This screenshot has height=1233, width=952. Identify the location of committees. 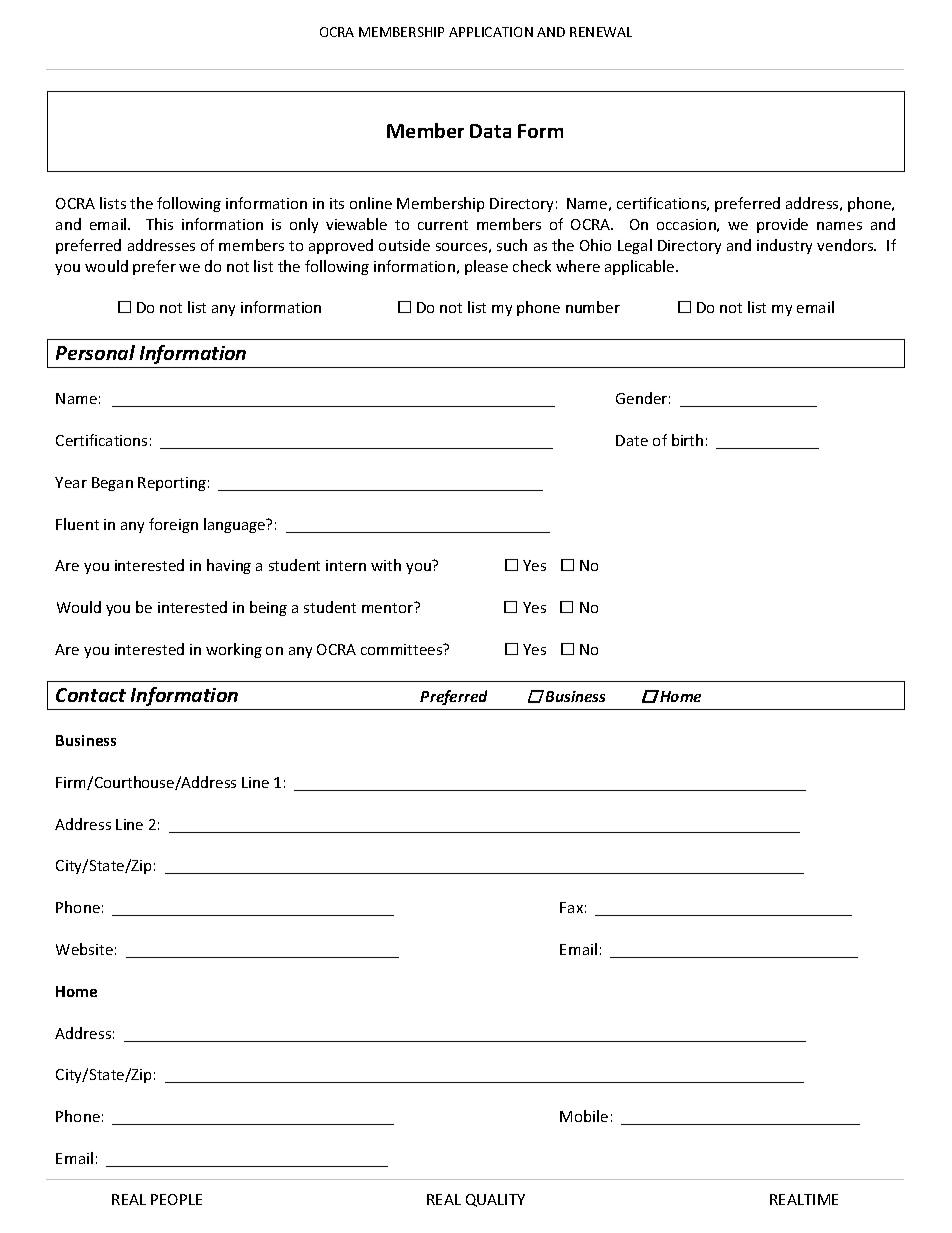
(403, 649).
